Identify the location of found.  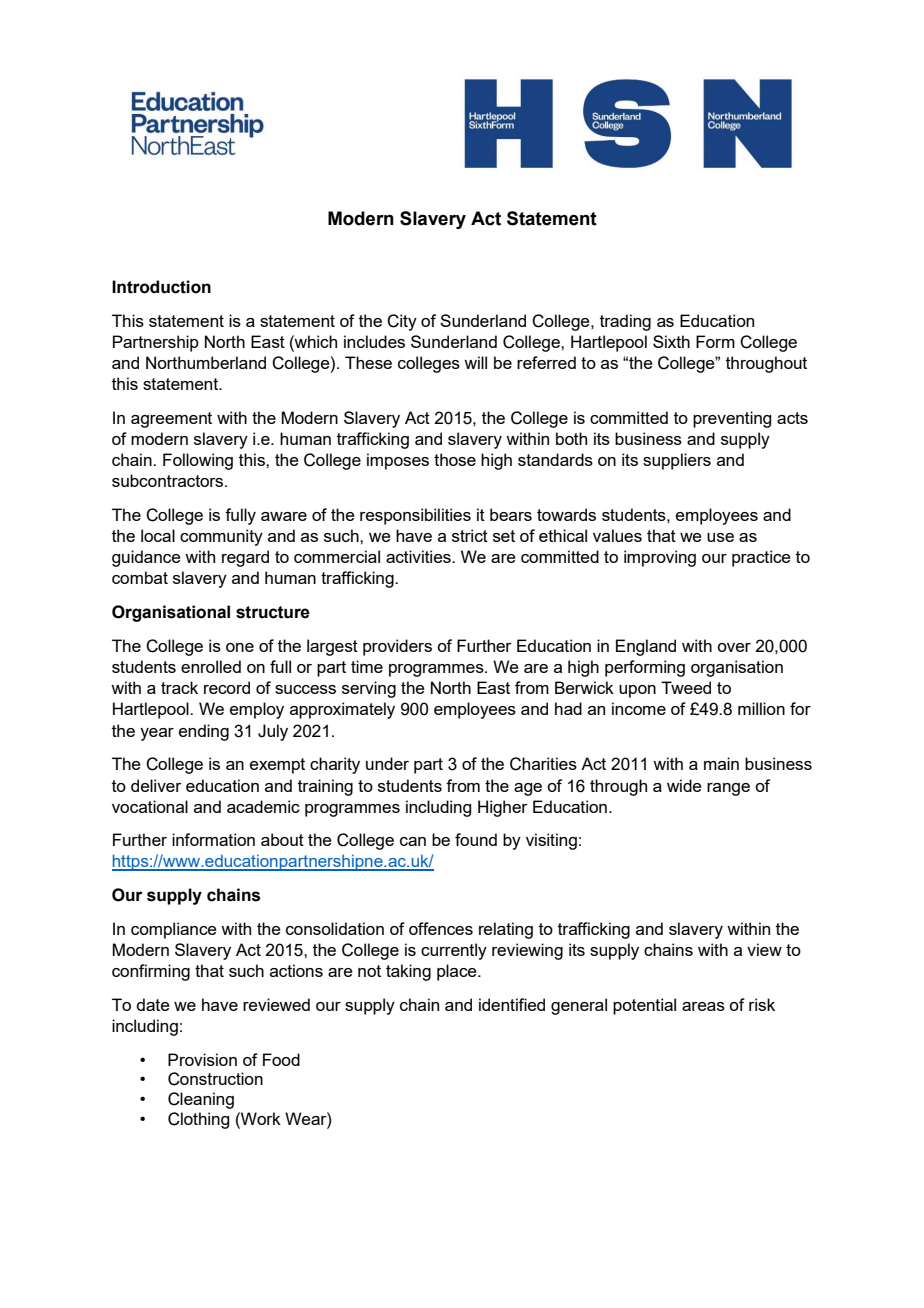
(476, 839).
